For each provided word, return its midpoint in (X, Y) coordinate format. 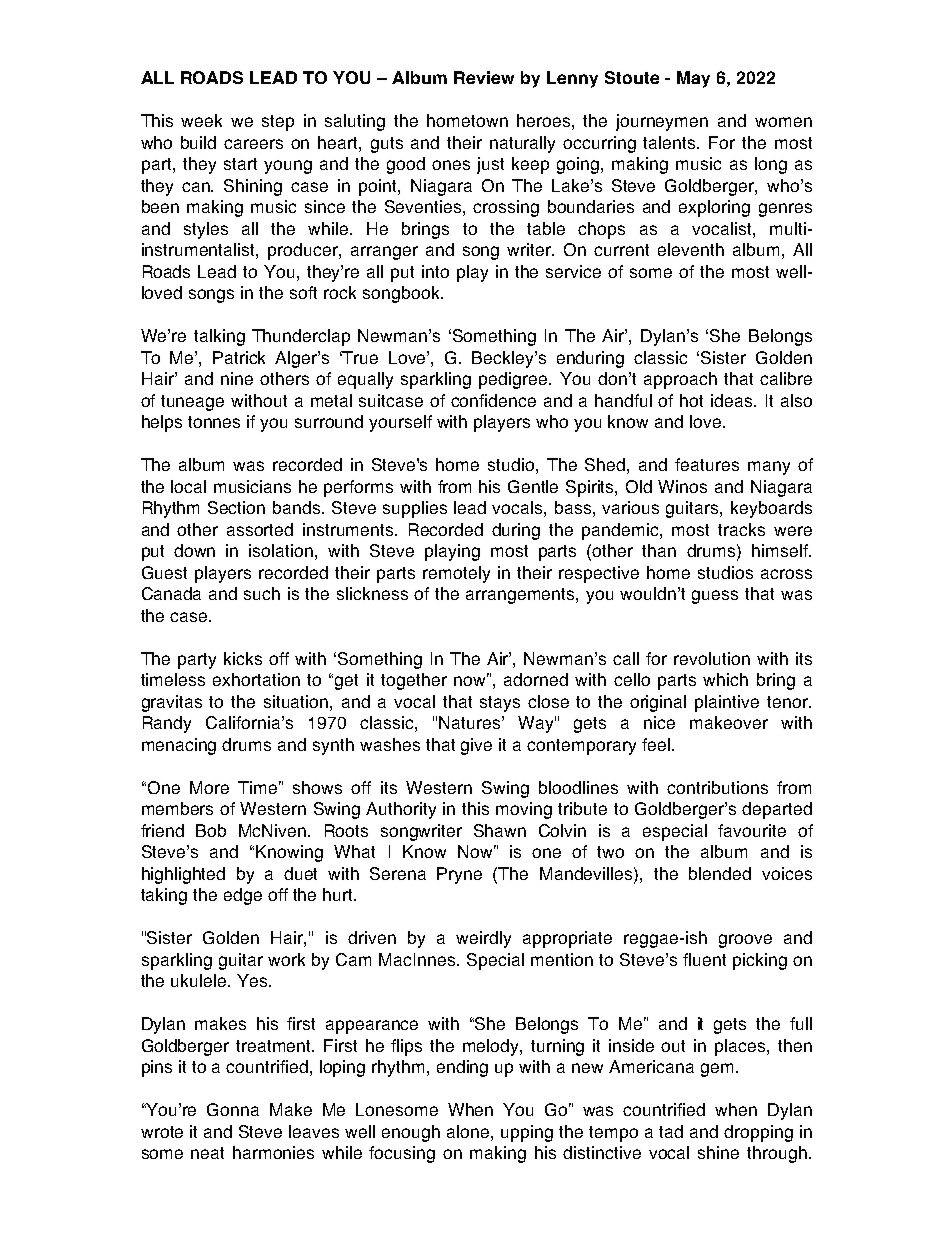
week (201, 120)
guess (715, 597)
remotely (456, 574)
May (693, 79)
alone (469, 1131)
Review (484, 77)
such (262, 593)
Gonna (233, 1109)
